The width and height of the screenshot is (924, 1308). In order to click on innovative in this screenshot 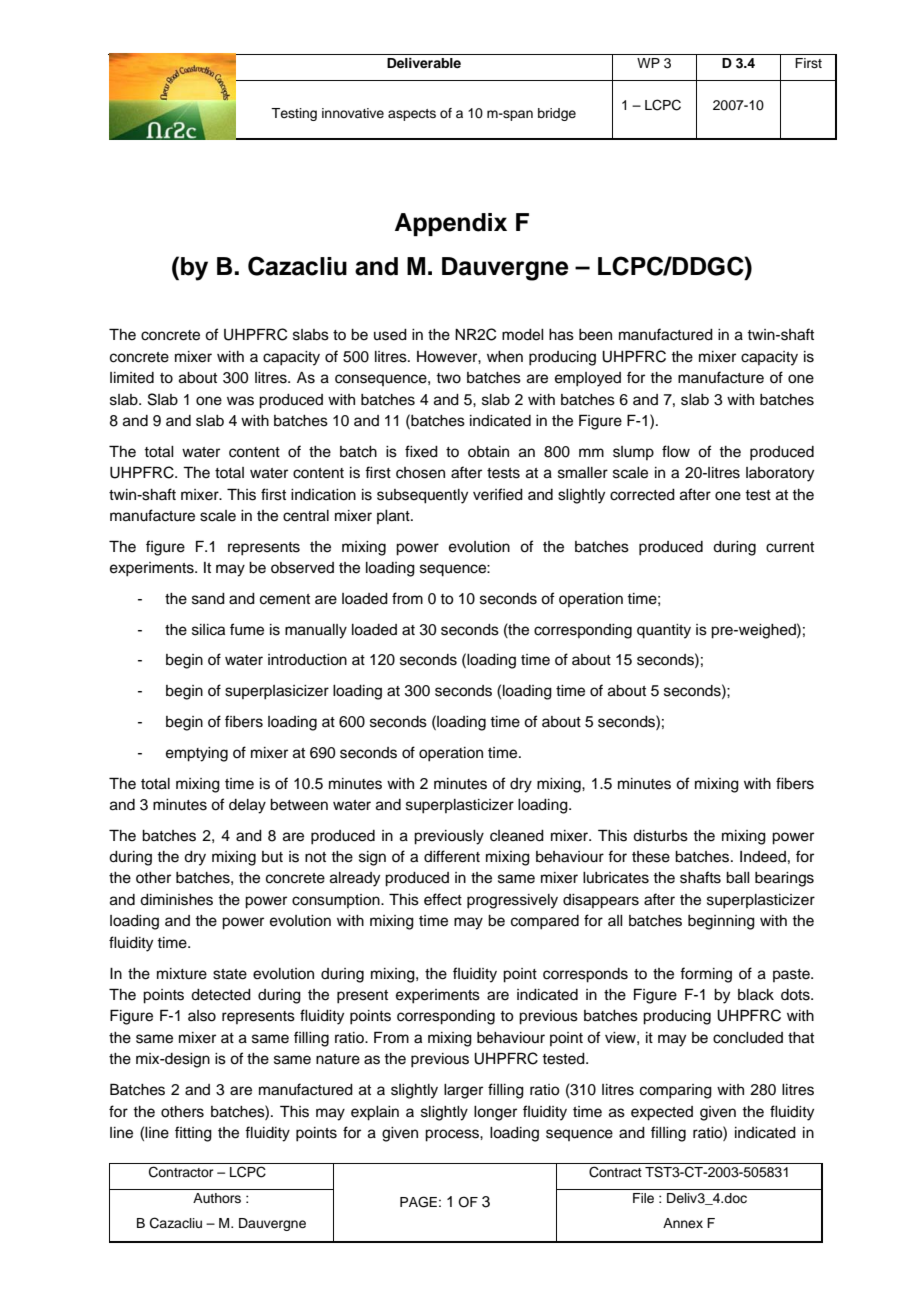, I will do `click(353, 113)`.
